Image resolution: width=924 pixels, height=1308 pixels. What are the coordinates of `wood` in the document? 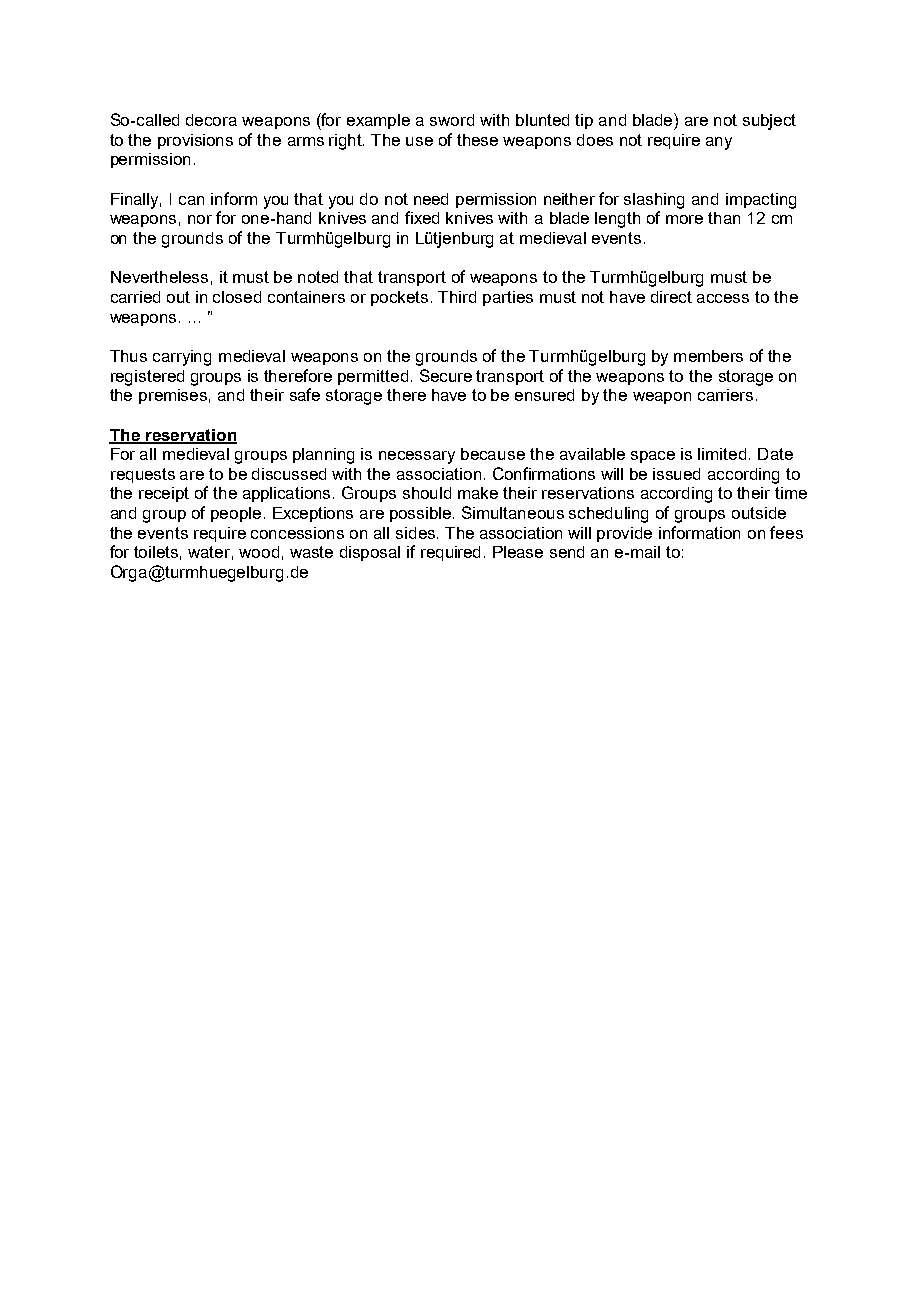 It's located at (259, 552).
